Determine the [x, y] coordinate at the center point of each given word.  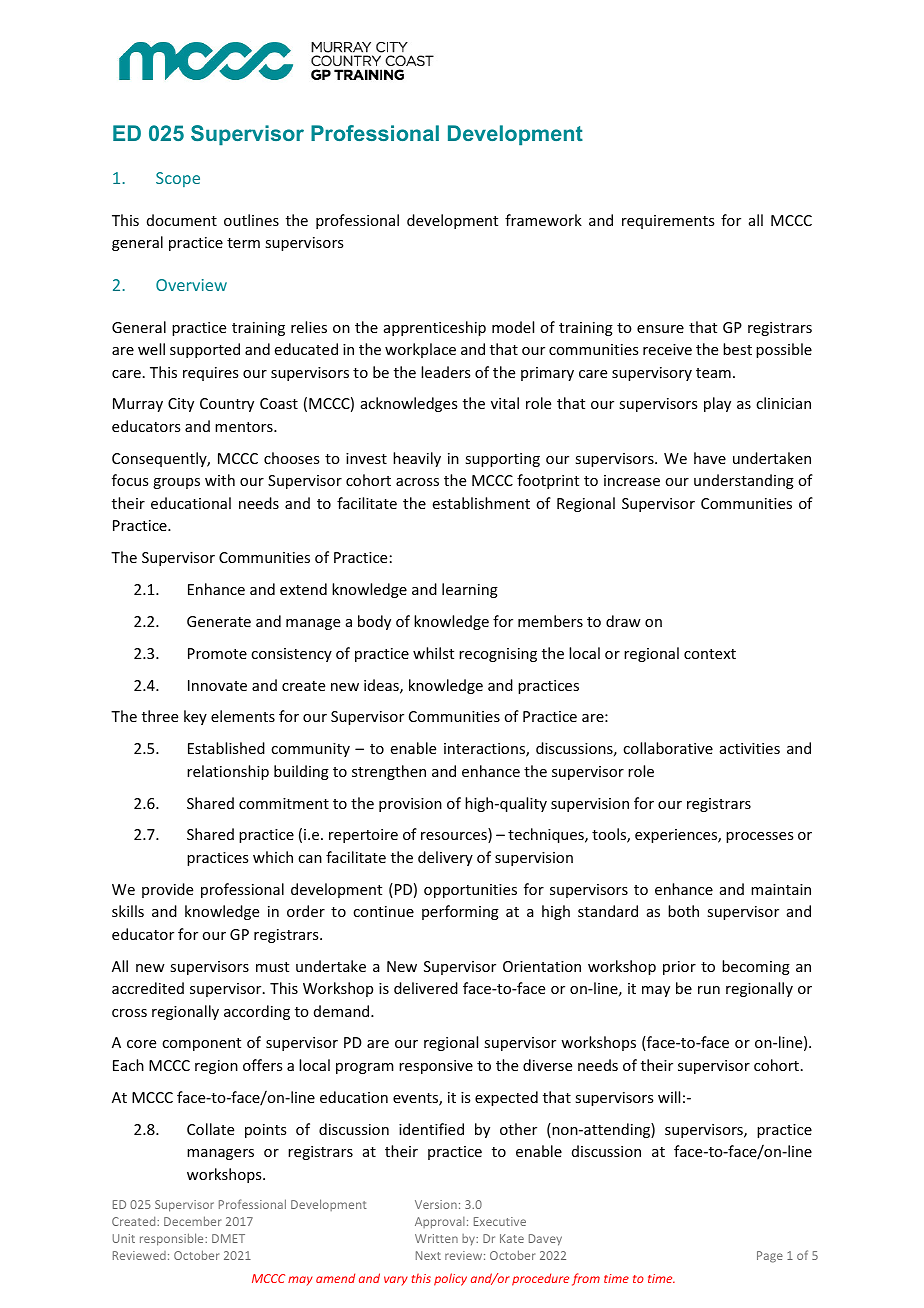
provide [167, 890]
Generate [219, 621]
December [192, 1221]
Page [770, 1257]
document [182, 220]
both [683, 911]
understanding [744, 481]
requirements [668, 222]
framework [543, 220]
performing [460, 912]
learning [470, 590]
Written [436, 1238]
